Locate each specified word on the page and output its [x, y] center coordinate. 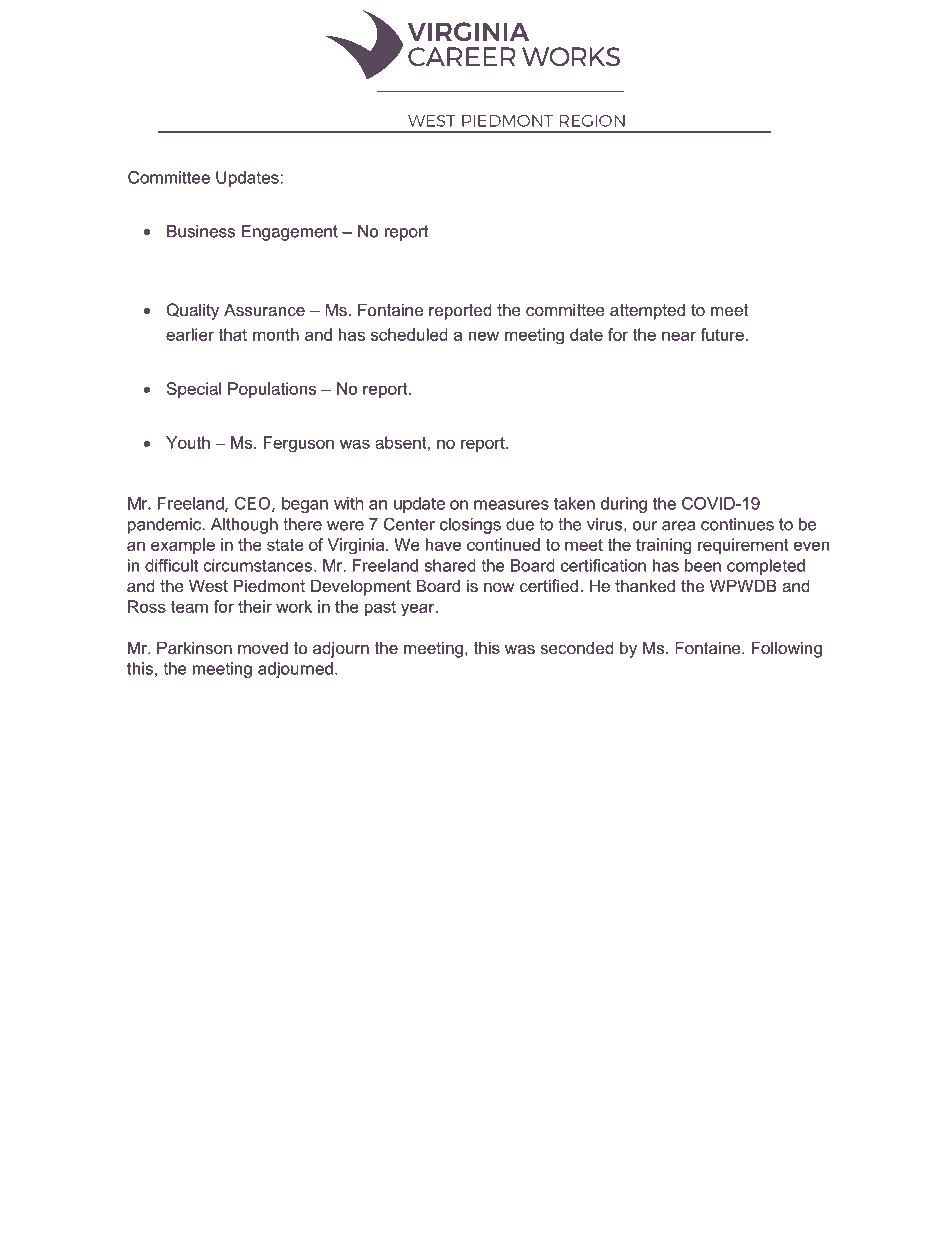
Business [201, 231]
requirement [743, 546]
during [624, 505]
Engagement [290, 233]
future [722, 334]
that [232, 334]
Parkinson [194, 647]
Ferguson [299, 444]
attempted [647, 311]
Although [244, 526]
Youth [188, 442]
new [484, 336]
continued [503, 544]
